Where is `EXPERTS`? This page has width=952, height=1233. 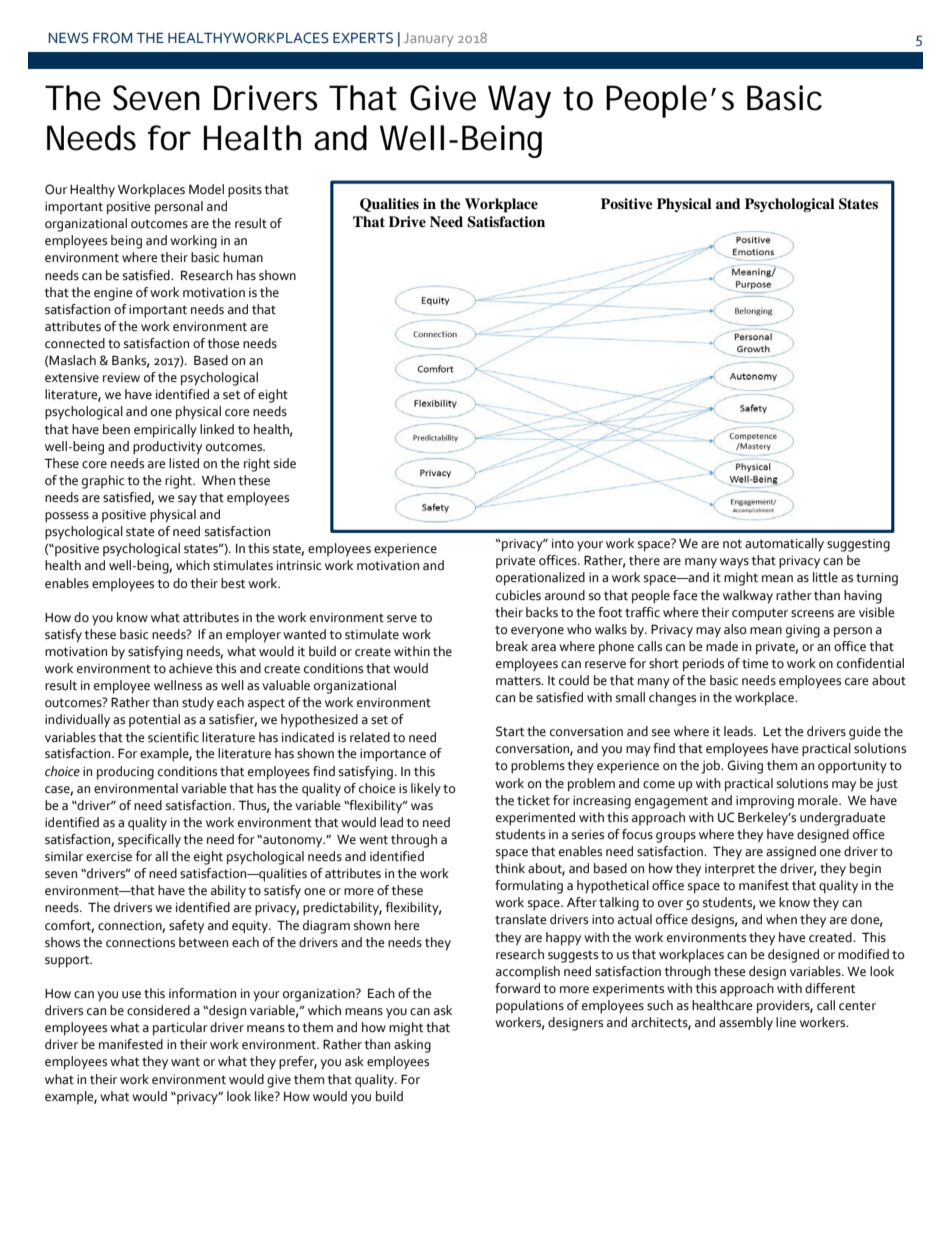 EXPERTS is located at coordinates (363, 38).
